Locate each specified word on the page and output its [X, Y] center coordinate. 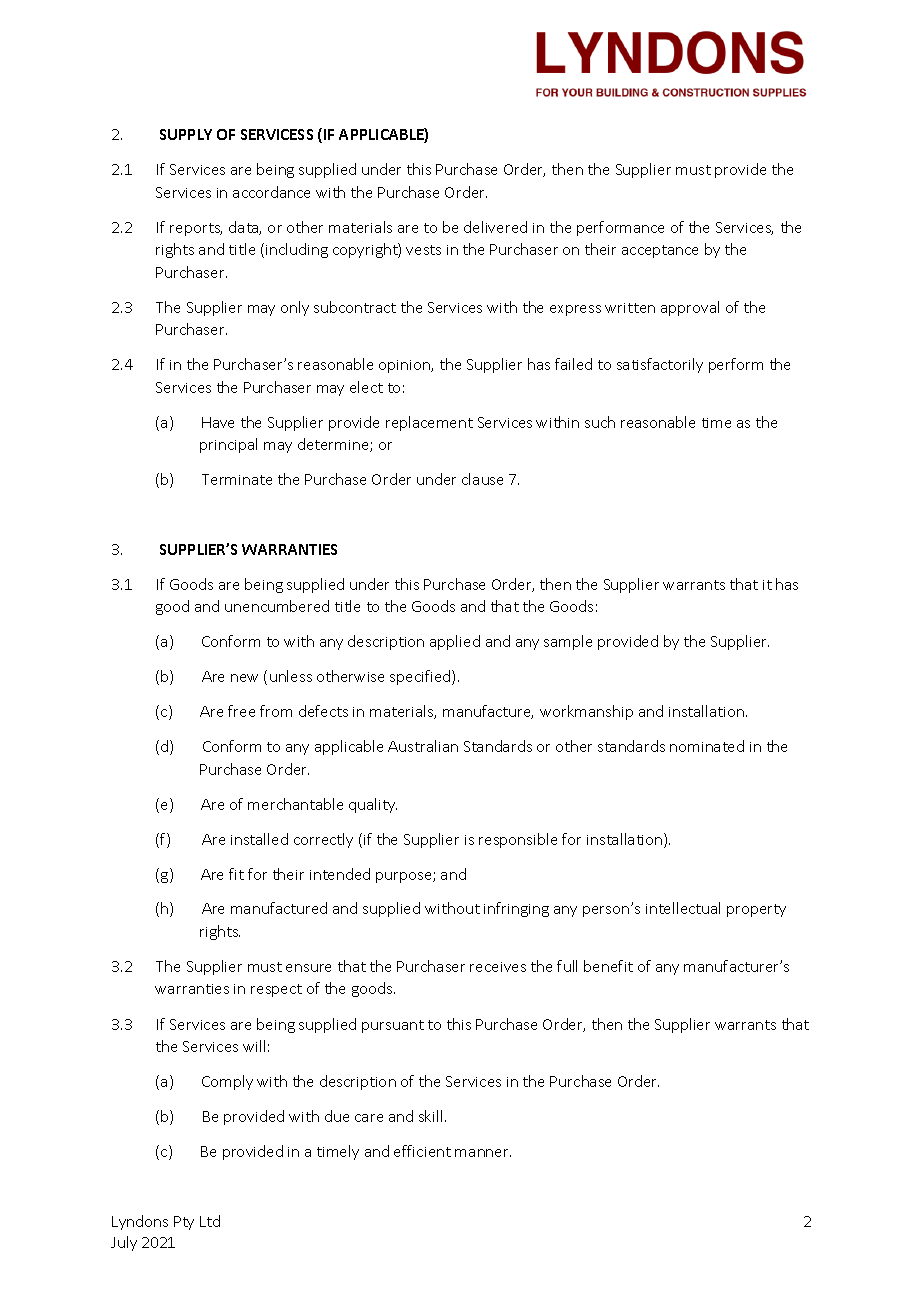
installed [259, 839]
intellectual [683, 908]
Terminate [237, 479]
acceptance [660, 251]
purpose [405, 877]
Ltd [210, 1221]
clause [482, 479]
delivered [495, 227]
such [600, 422]
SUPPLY [186, 134]
